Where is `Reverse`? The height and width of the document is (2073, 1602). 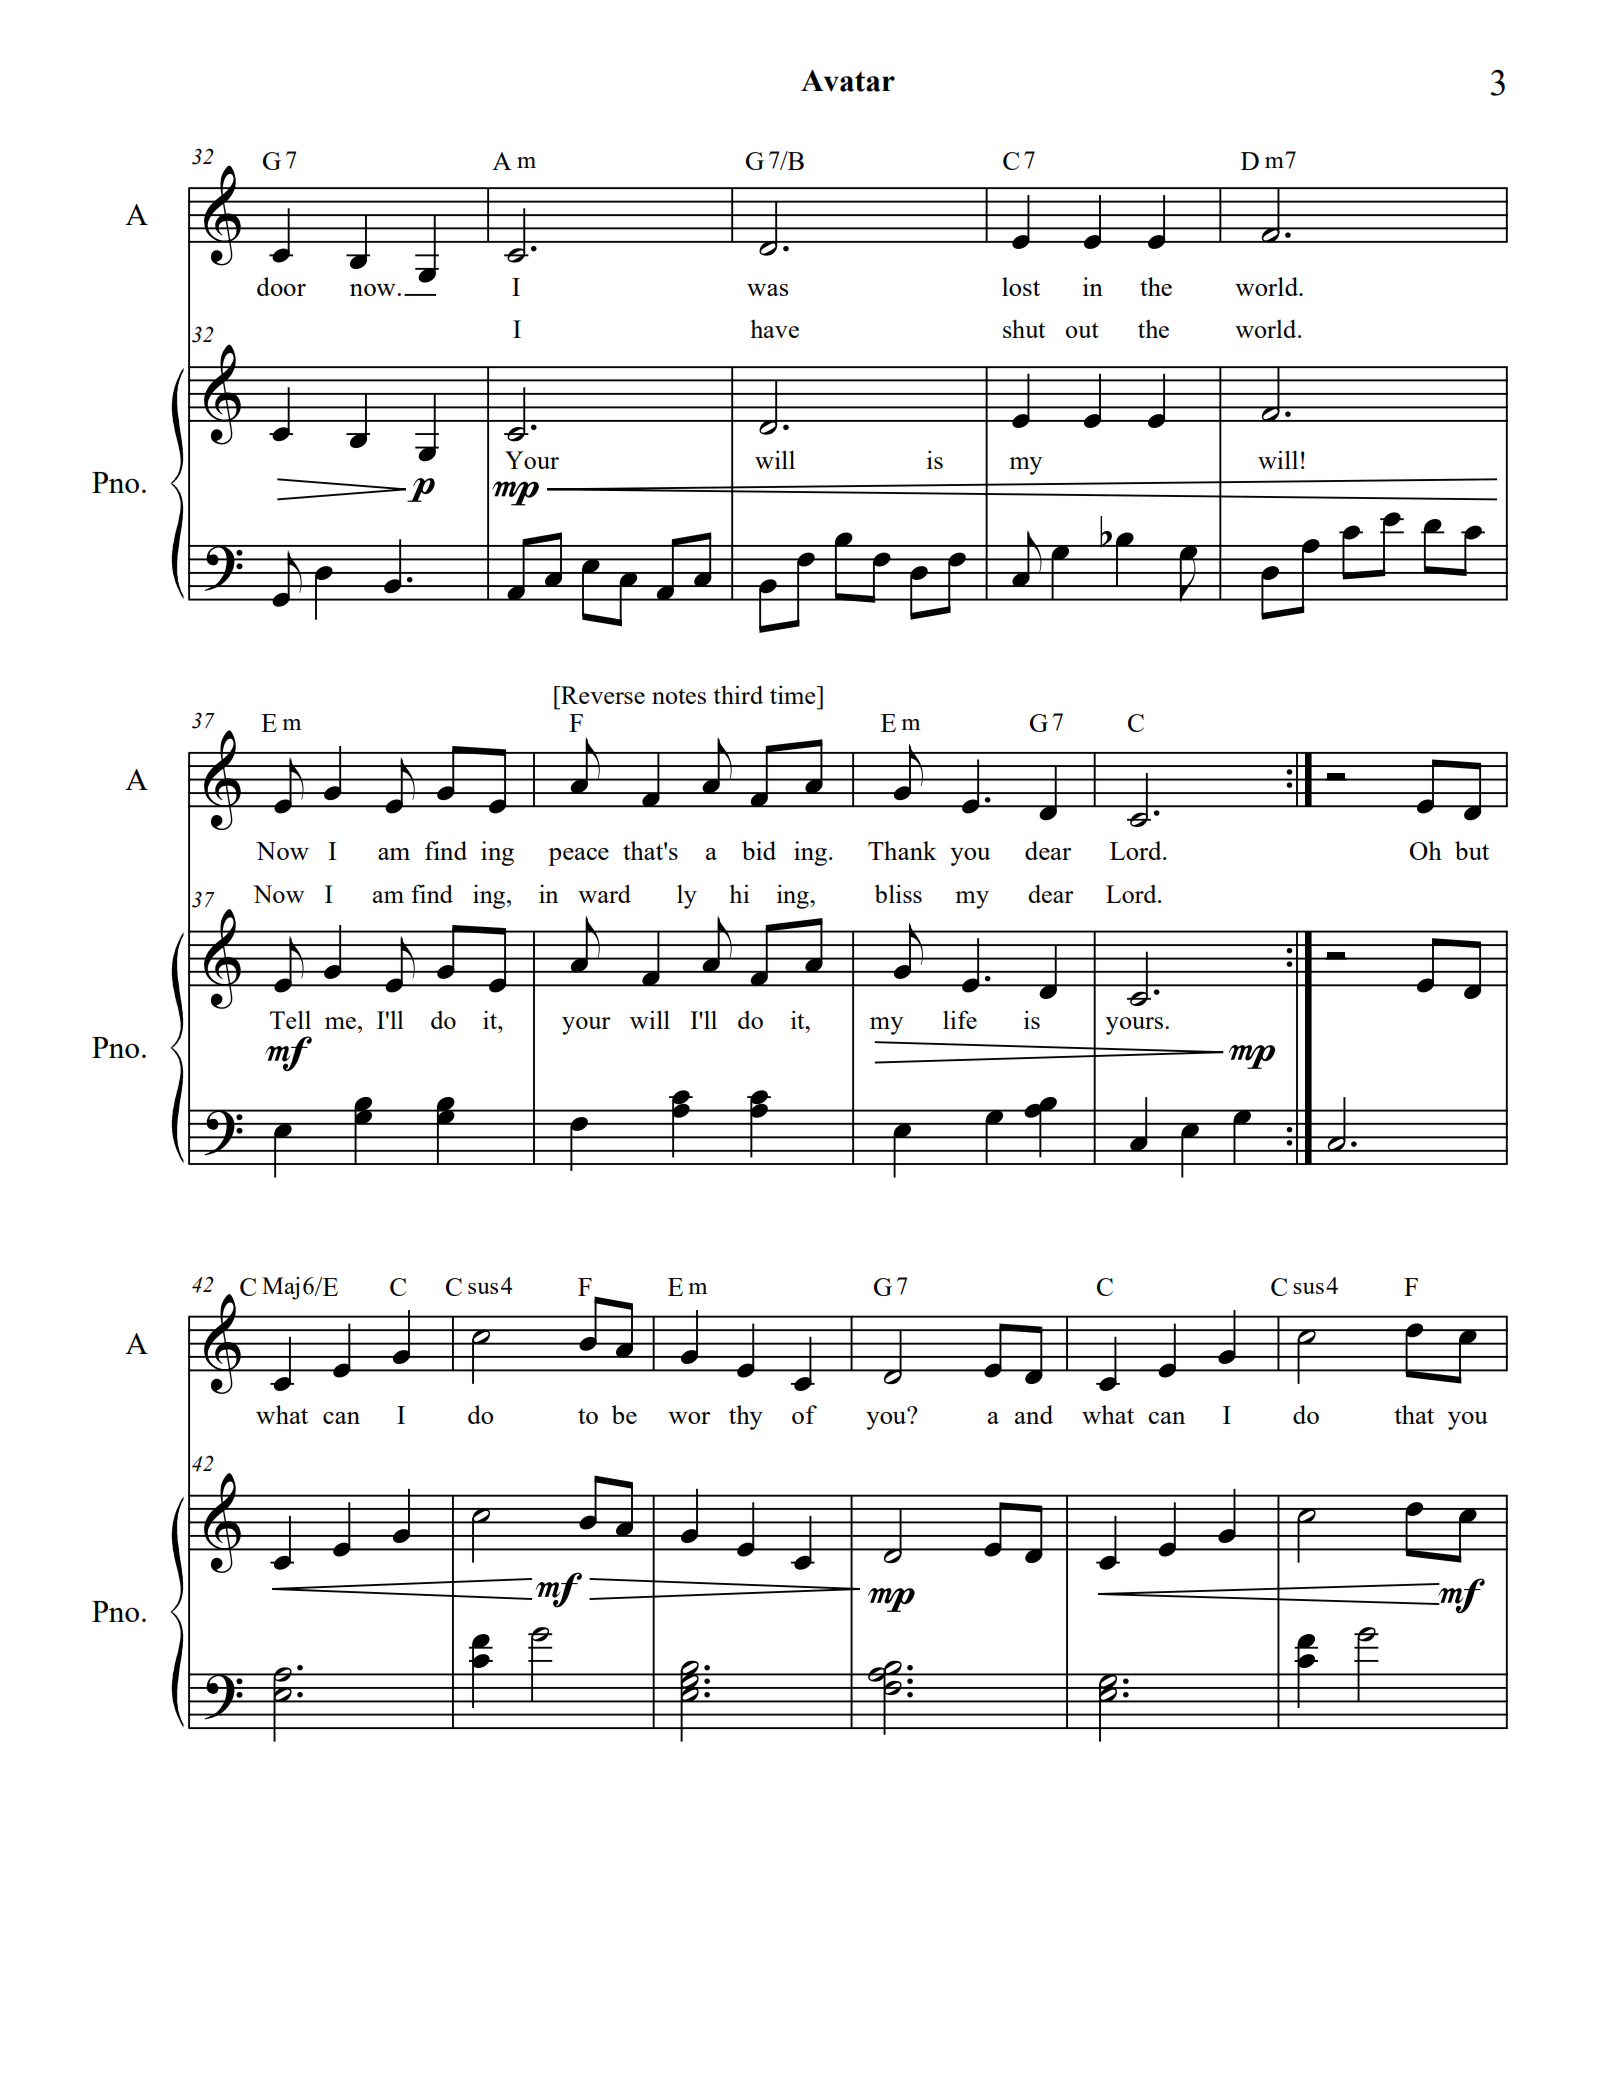
Reverse is located at coordinates (602, 695).
